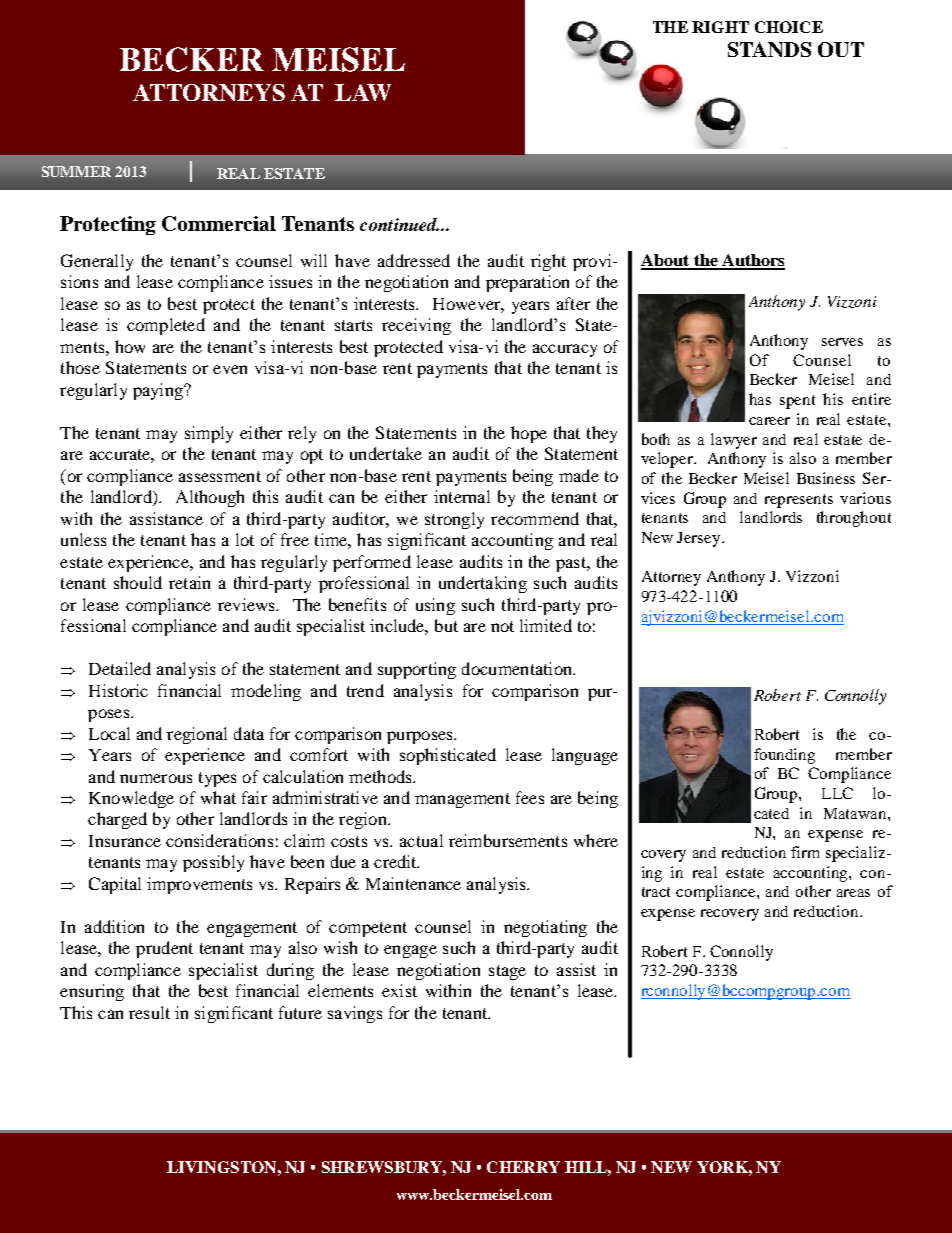 This page has width=952, height=1233. I want to click on continued, so click(399, 224).
